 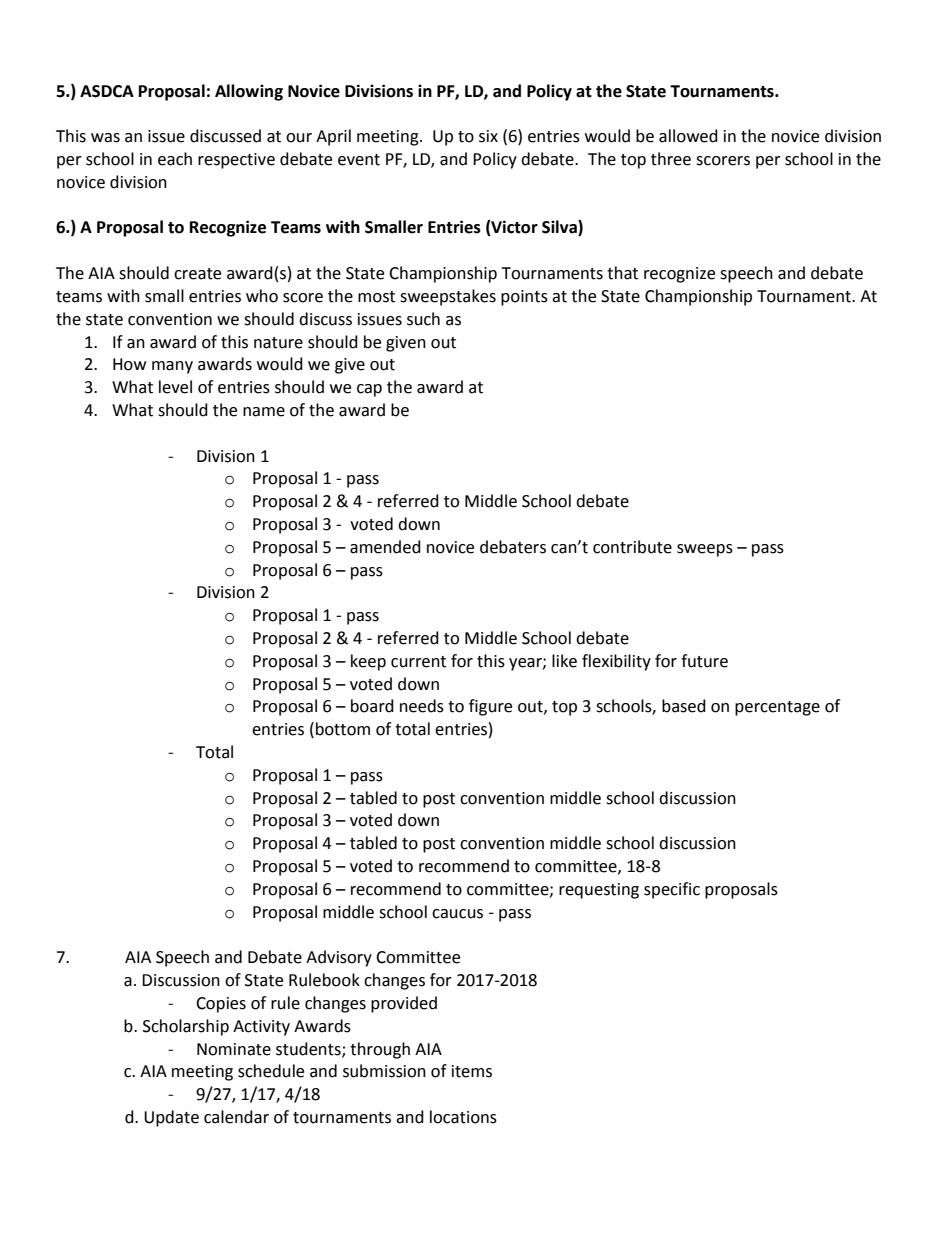 I want to click on items, so click(x=472, y=1071).
